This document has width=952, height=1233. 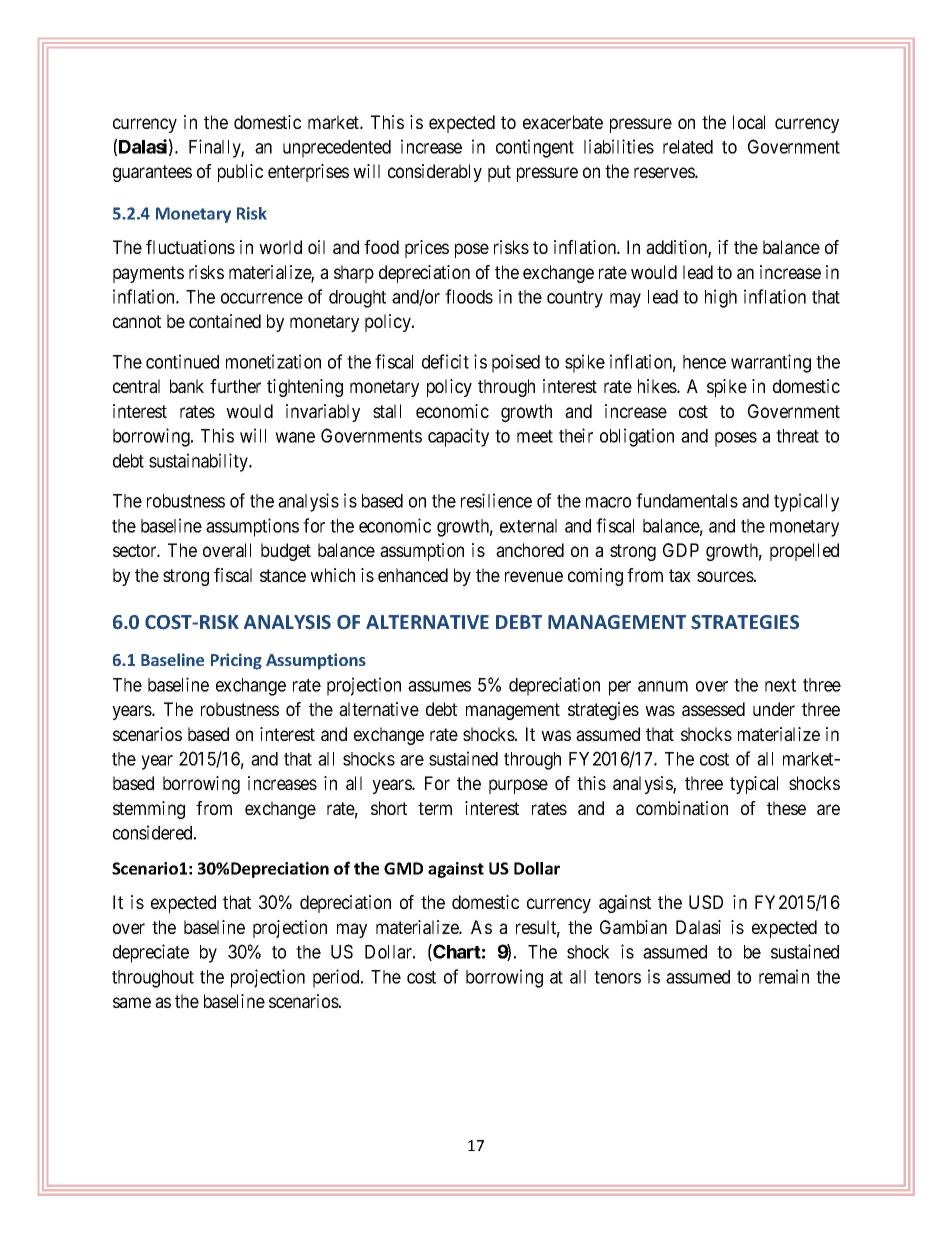 What do you see at coordinates (151, 953) in the document?
I see `depreciate` at bounding box center [151, 953].
